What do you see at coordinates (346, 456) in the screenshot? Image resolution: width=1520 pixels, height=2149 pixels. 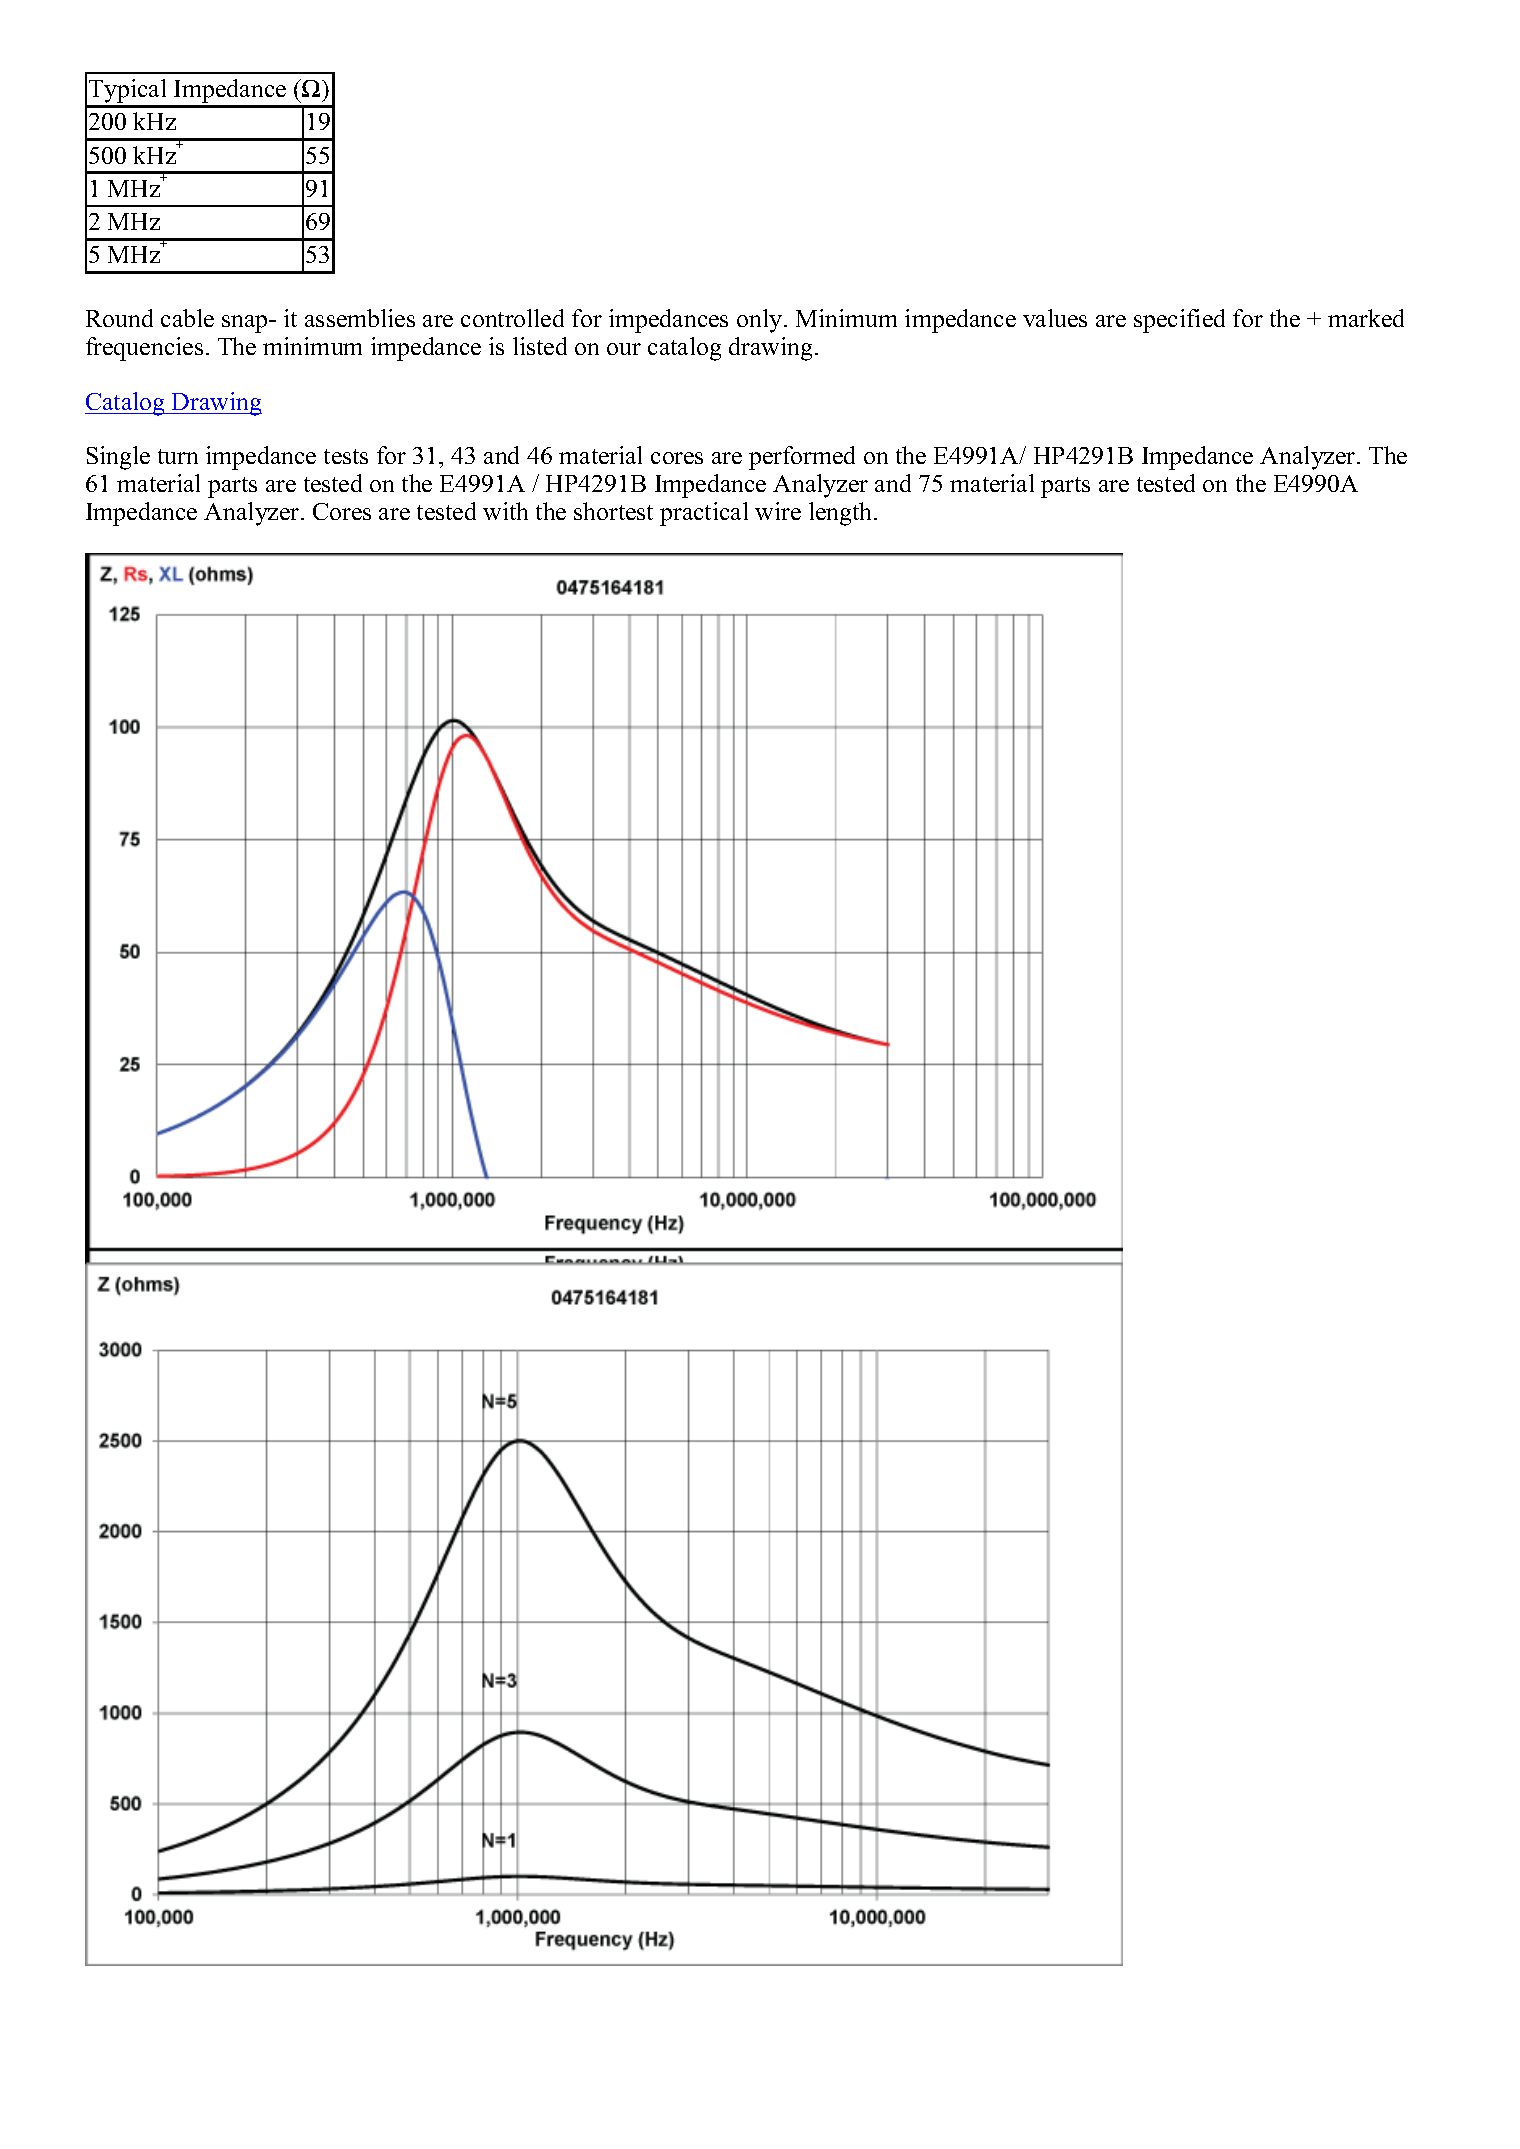 I see `tests` at bounding box center [346, 456].
